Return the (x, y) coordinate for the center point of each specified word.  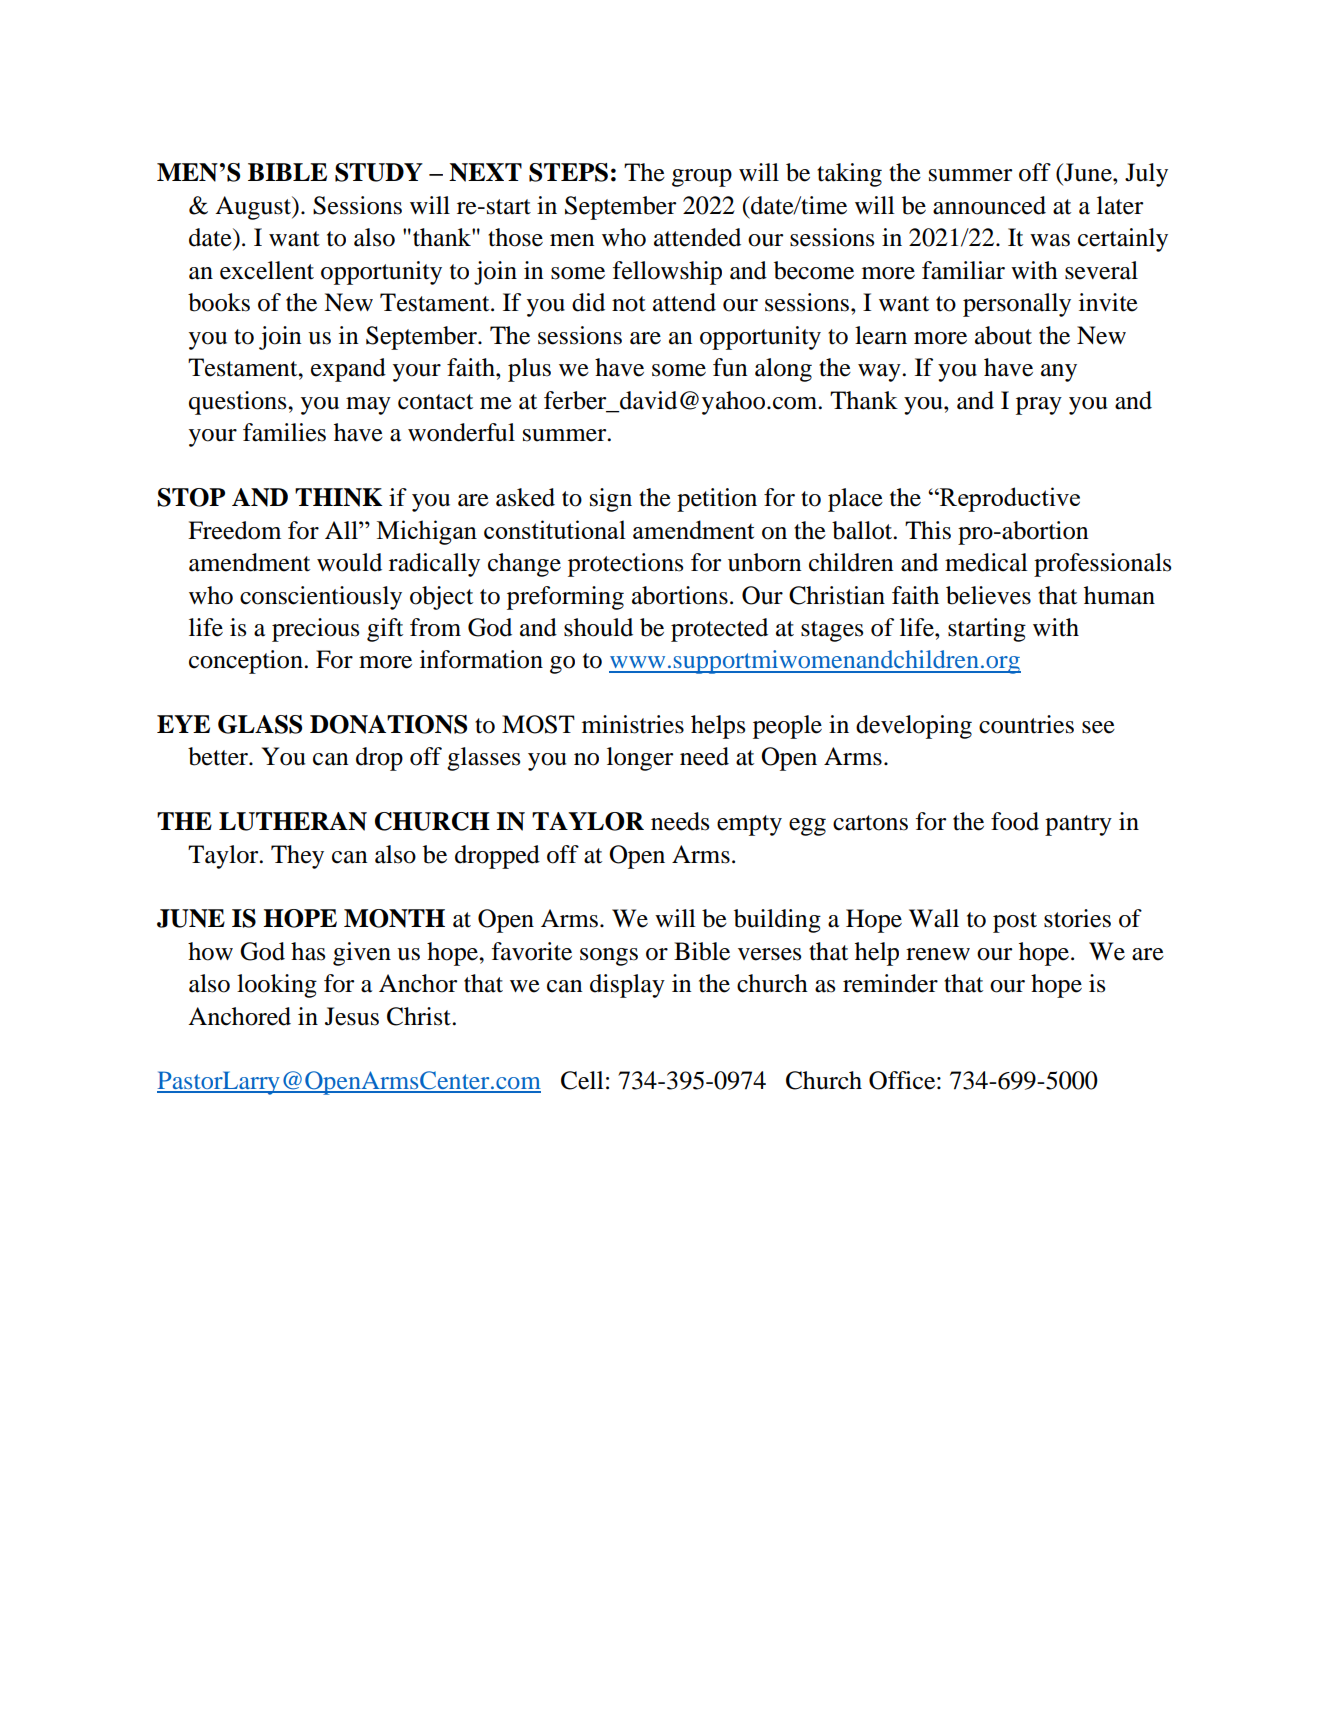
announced (989, 205)
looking (277, 986)
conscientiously (321, 598)
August (254, 208)
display (627, 986)
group (702, 178)
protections (625, 565)
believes (988, 595)
